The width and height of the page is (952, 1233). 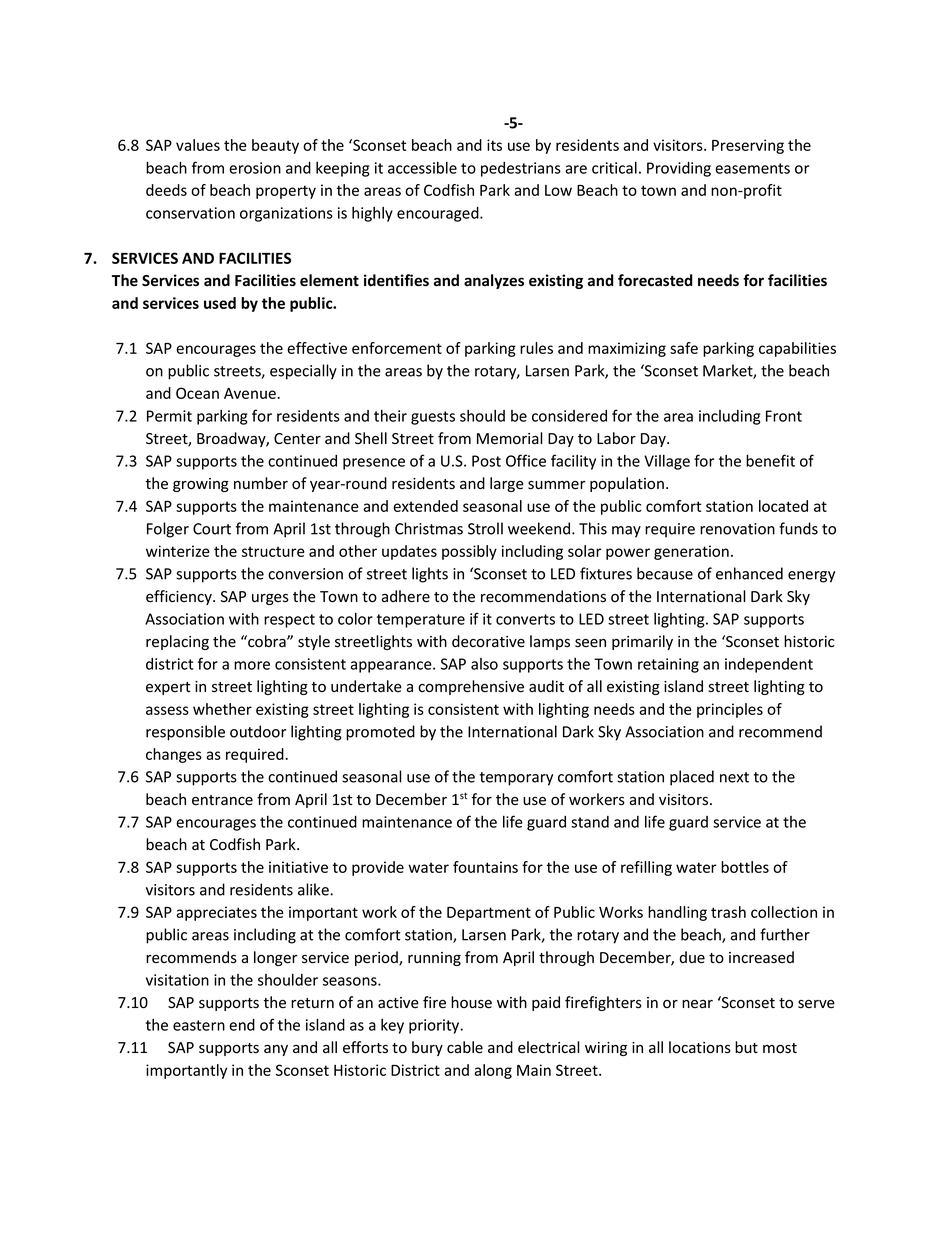 I want to click on urges, so click(x=270, y=599).
